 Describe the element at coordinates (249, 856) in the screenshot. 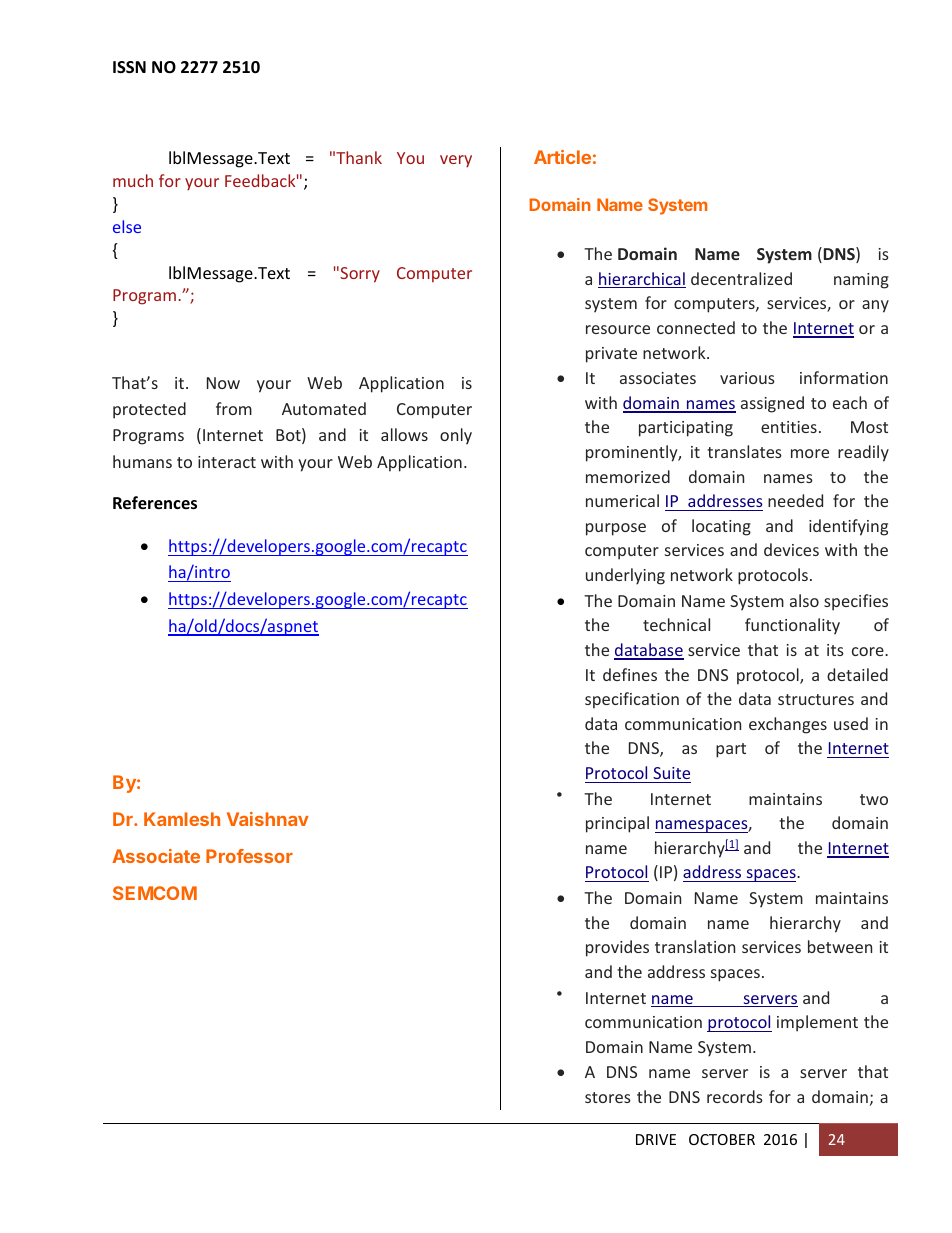

I see `Professor` at that location.
